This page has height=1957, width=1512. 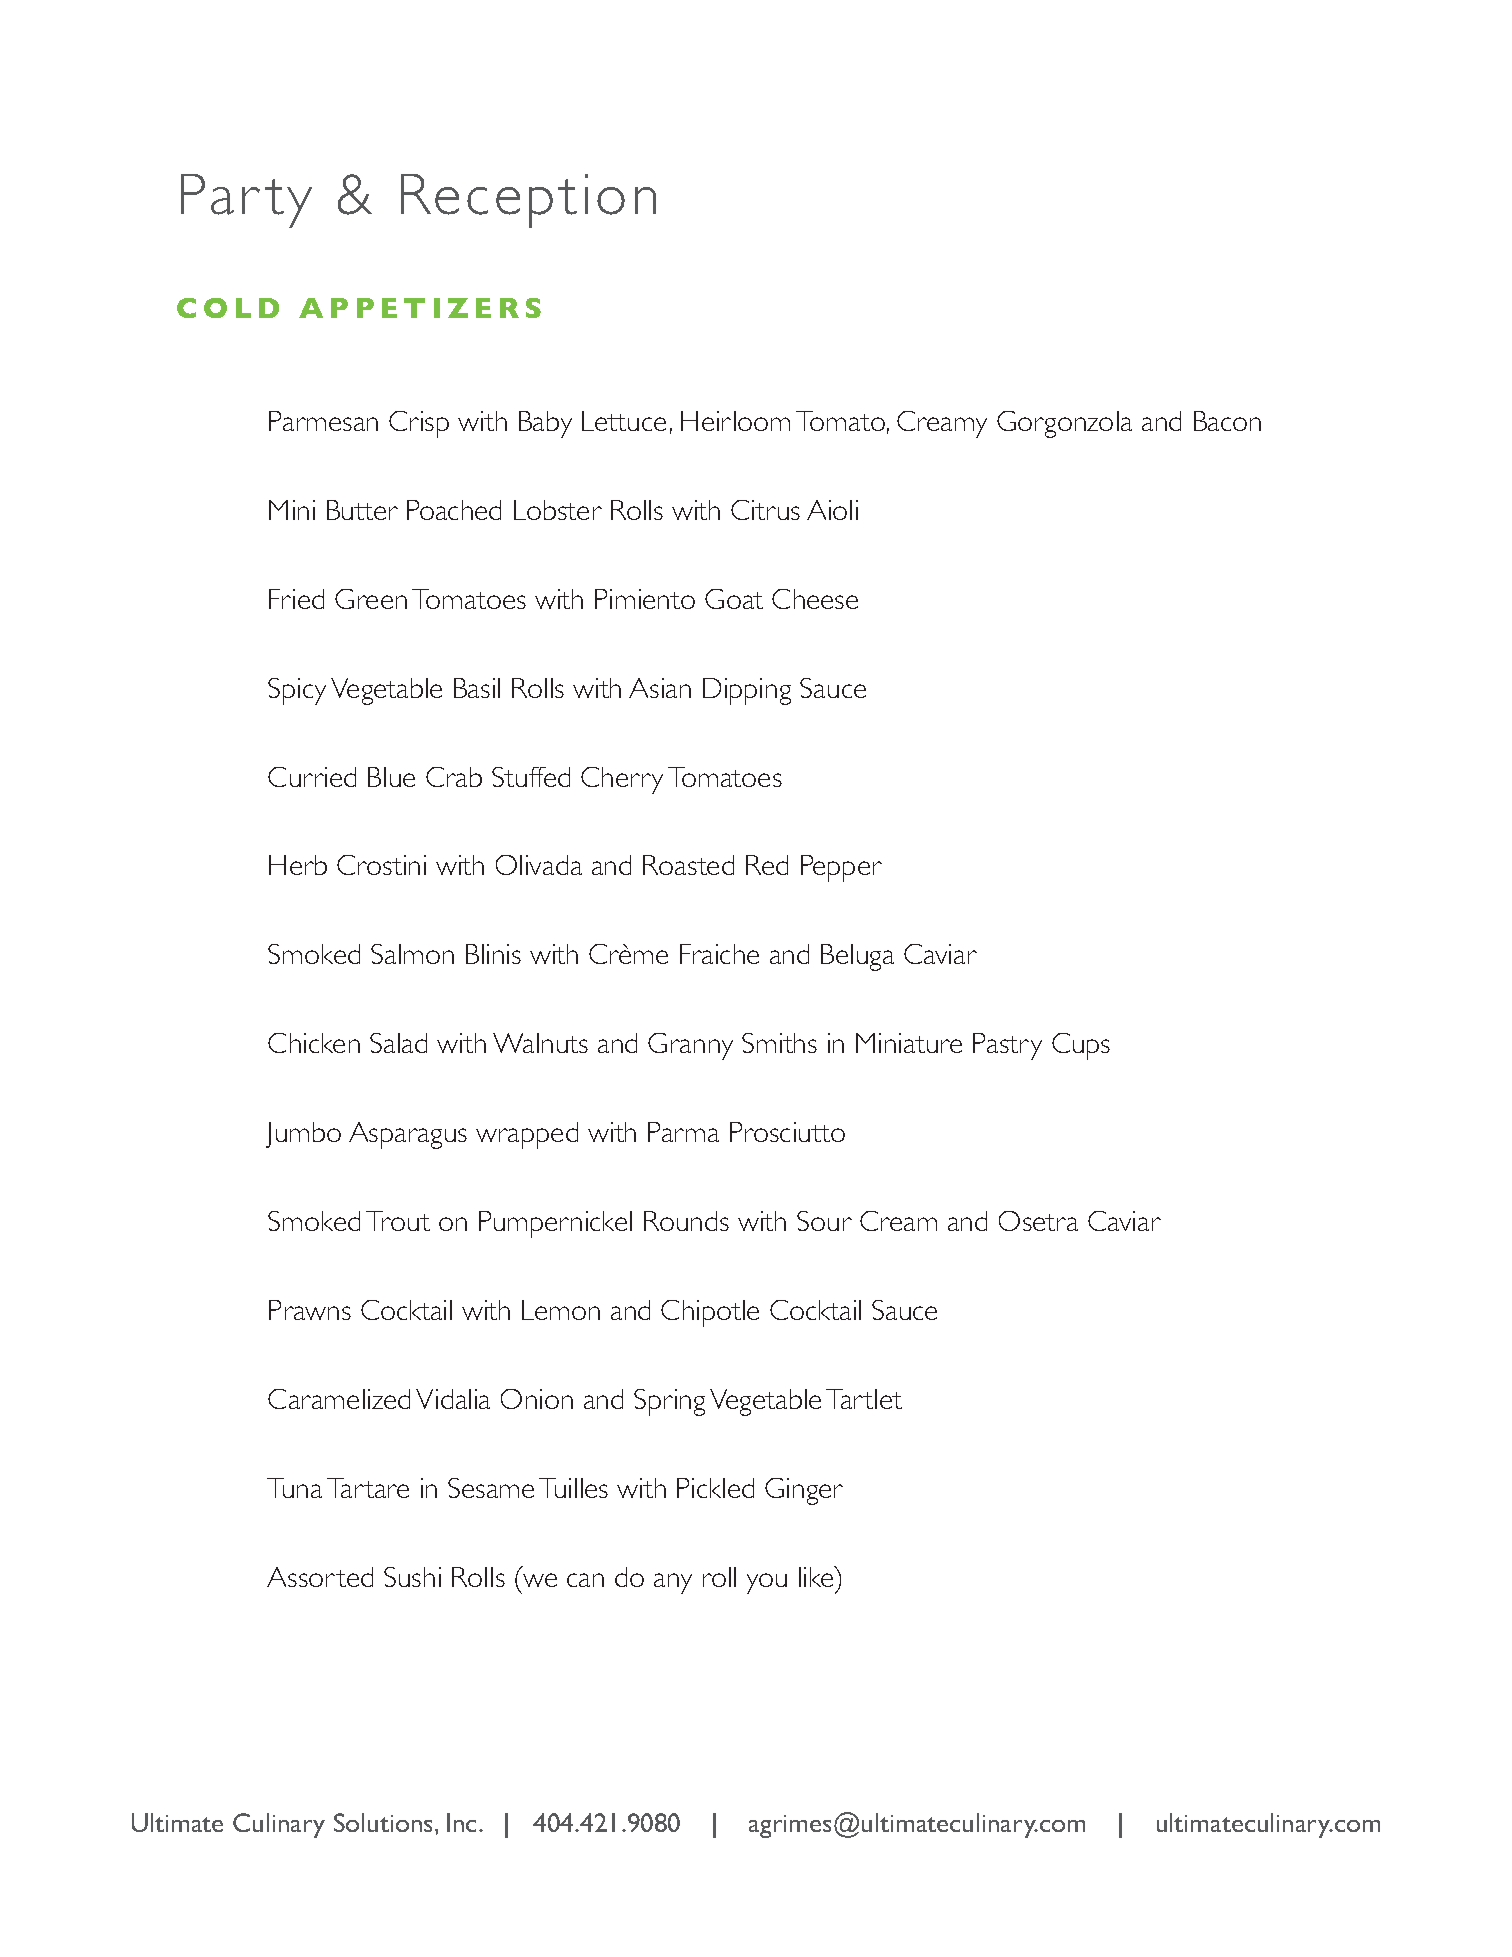 I want to click on Solutions, so click(x=385, y=1822).
